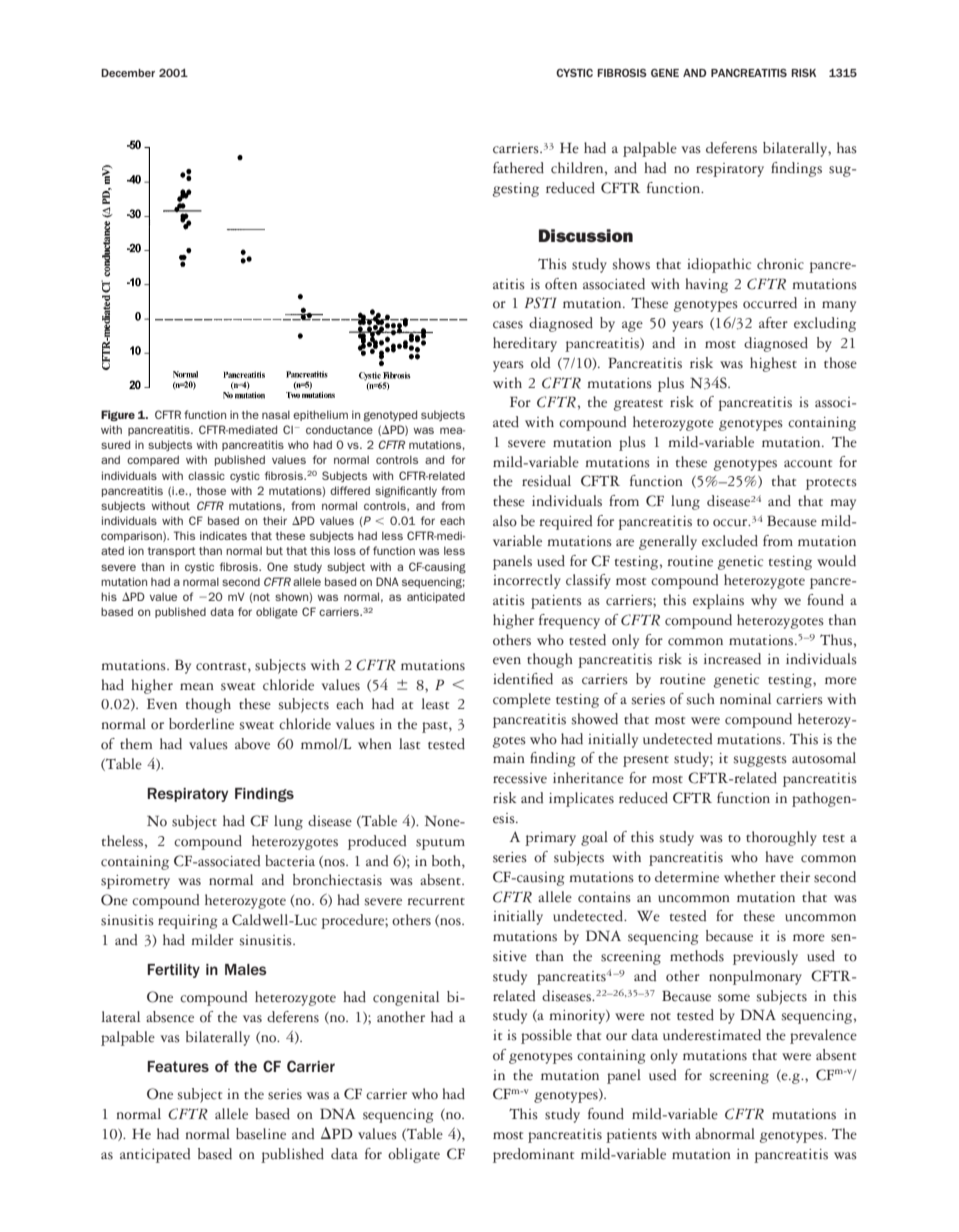 This screenshot has width=959, height=1232. What do you see at coordinates (546, 481) in the screenshot?
I see `residual` at bounding box center [546, 481].
